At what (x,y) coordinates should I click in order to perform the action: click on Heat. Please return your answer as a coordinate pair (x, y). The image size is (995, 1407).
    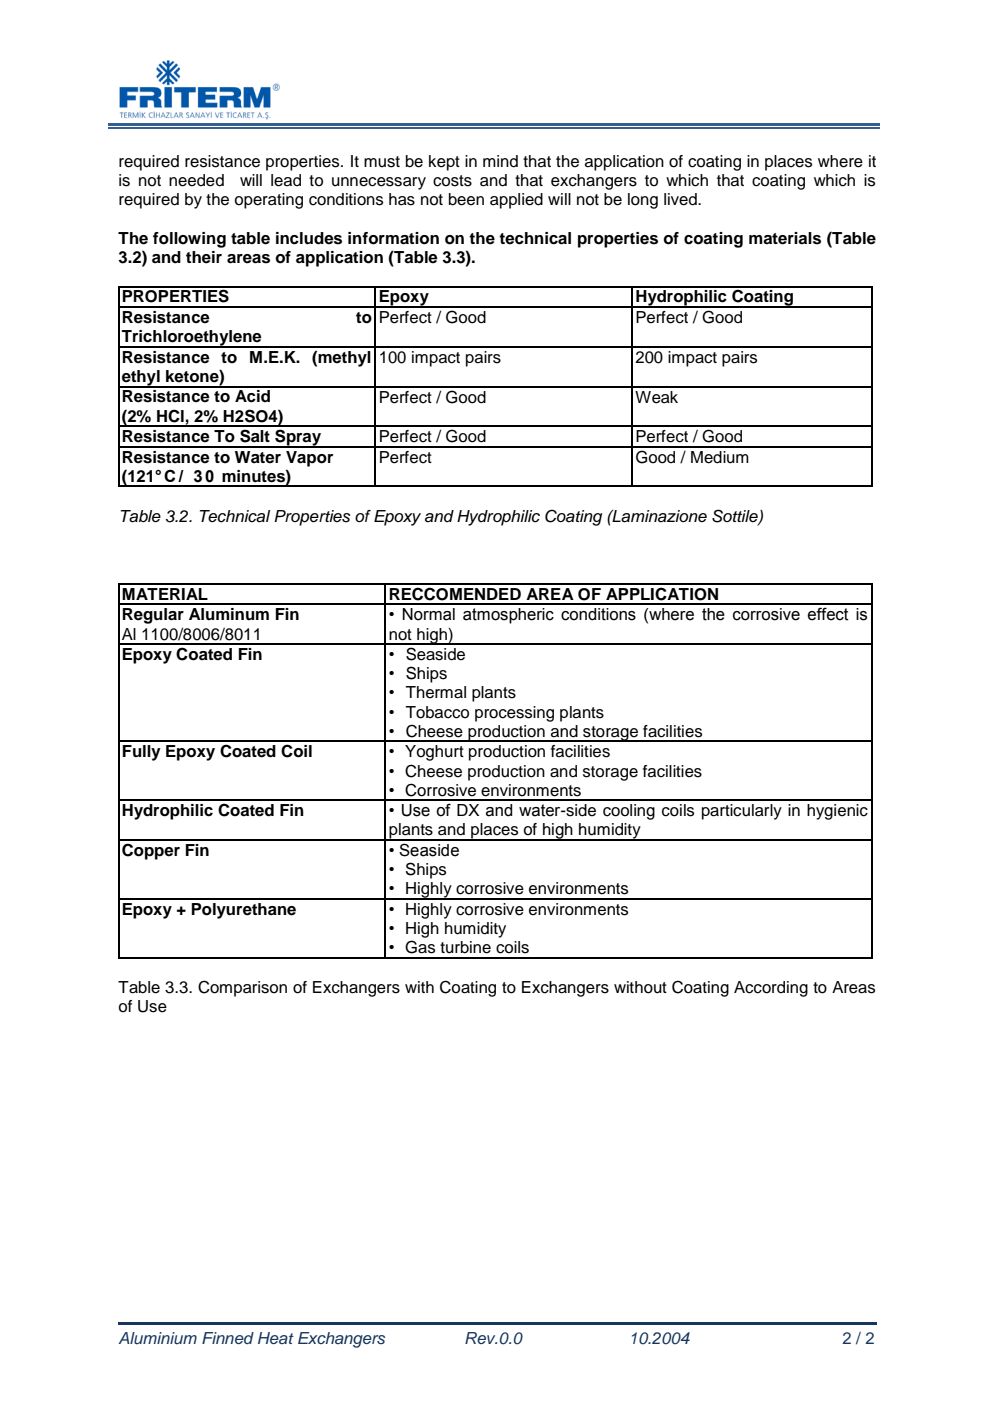
    Looking at the image, I should click on (276, 1338).
